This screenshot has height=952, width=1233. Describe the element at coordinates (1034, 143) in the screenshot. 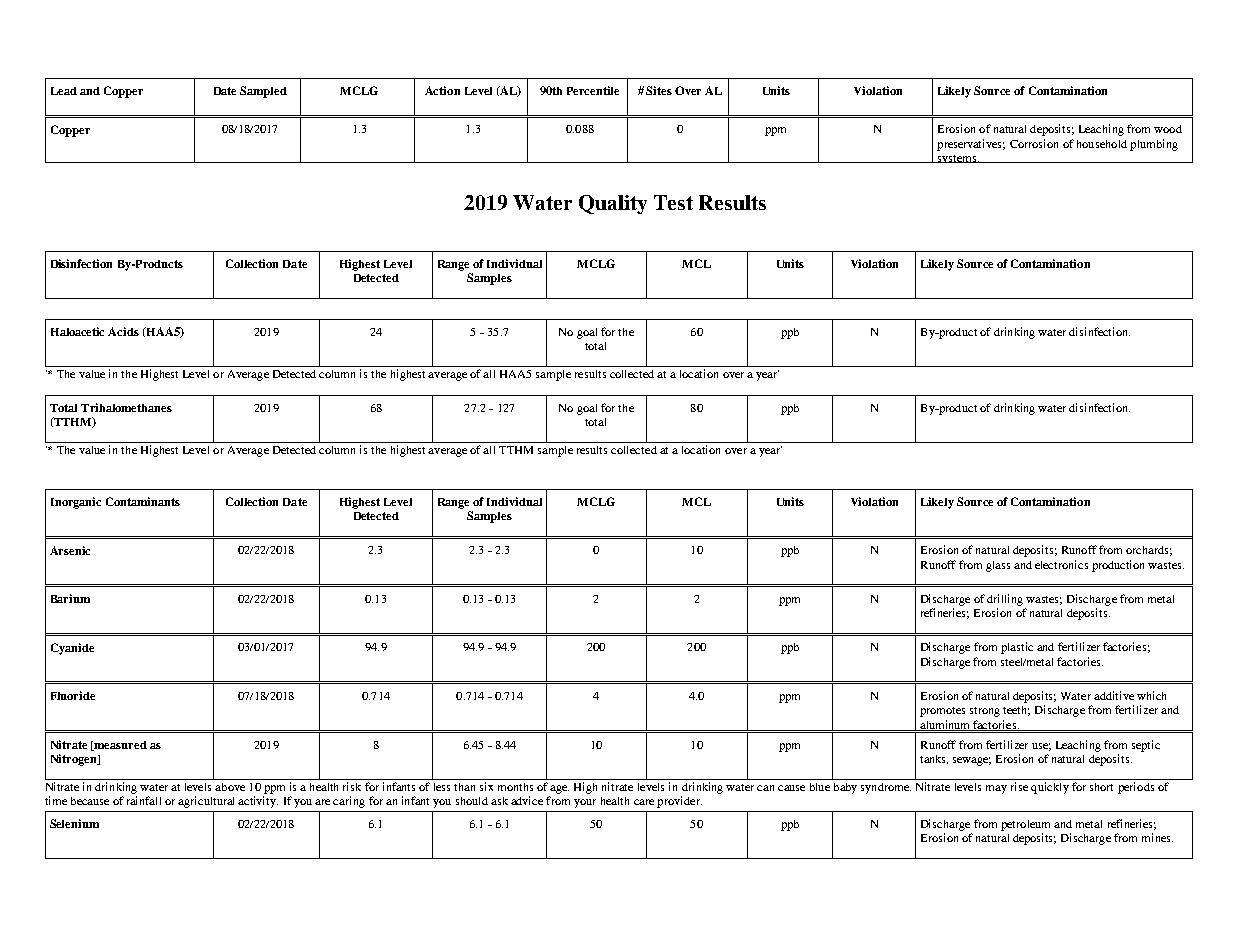

I see `Corrosion` at that location.
